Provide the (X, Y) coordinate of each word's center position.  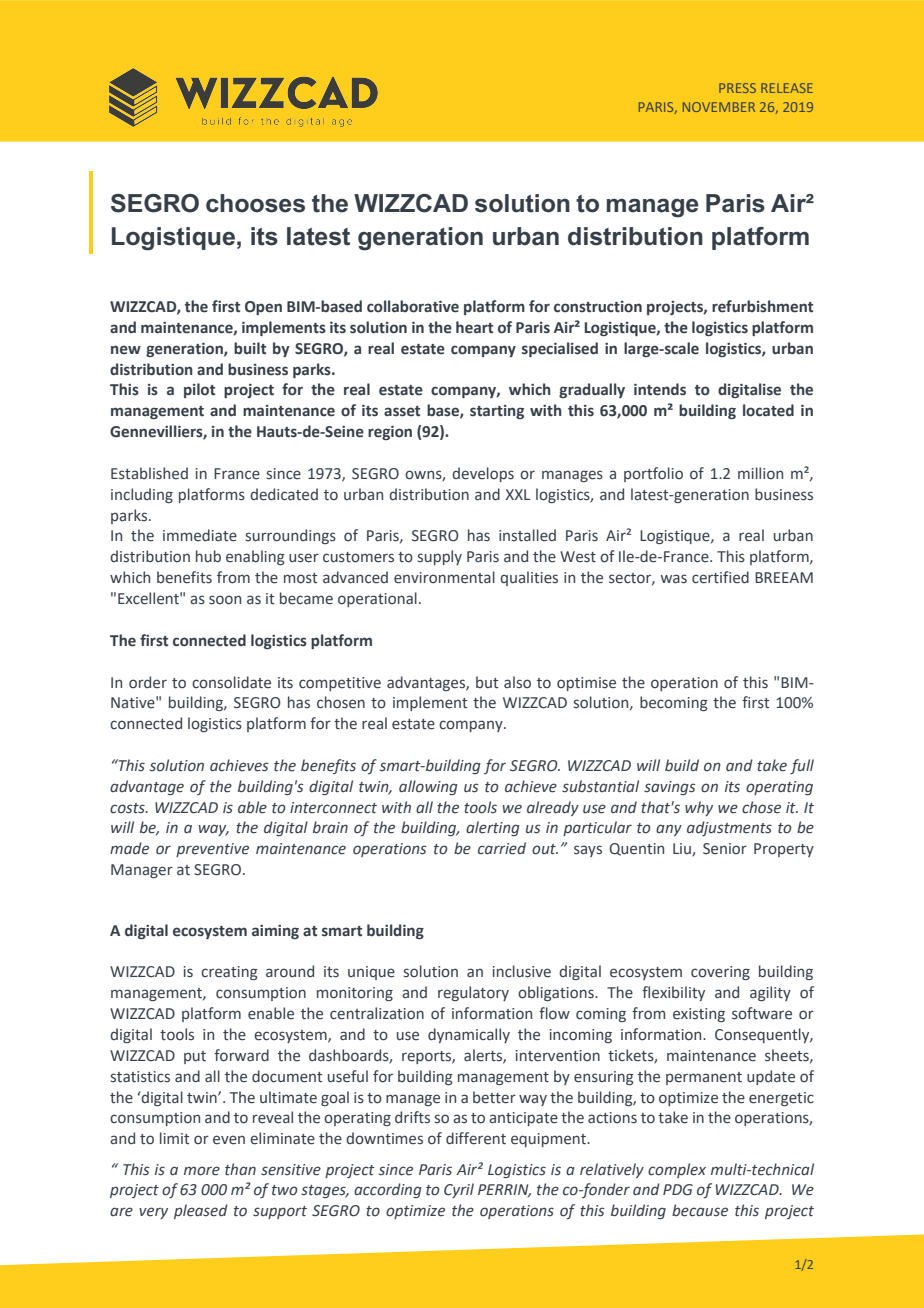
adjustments (729, 828)
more (202, 1171)
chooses (255, 203)
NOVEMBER (719, 107)
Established (149, 473)
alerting (493, 828)
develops (483, 474)
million (760, 473)
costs (128, 808)
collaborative (413, 306)
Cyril (459, 1190)
